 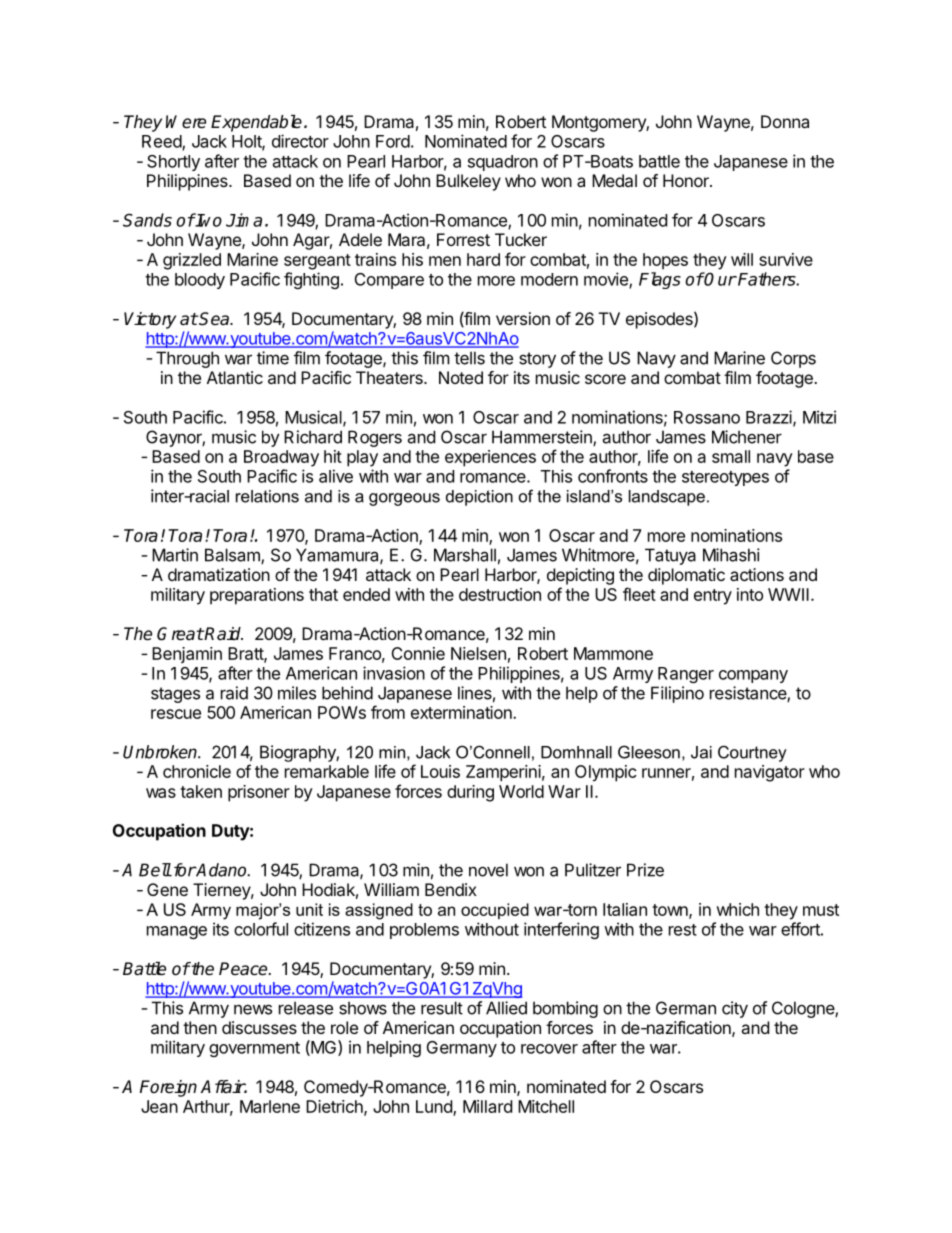 What do you see at coordinates (737, 909) in the image?
I see `which` at bounding box center [737, 909].
